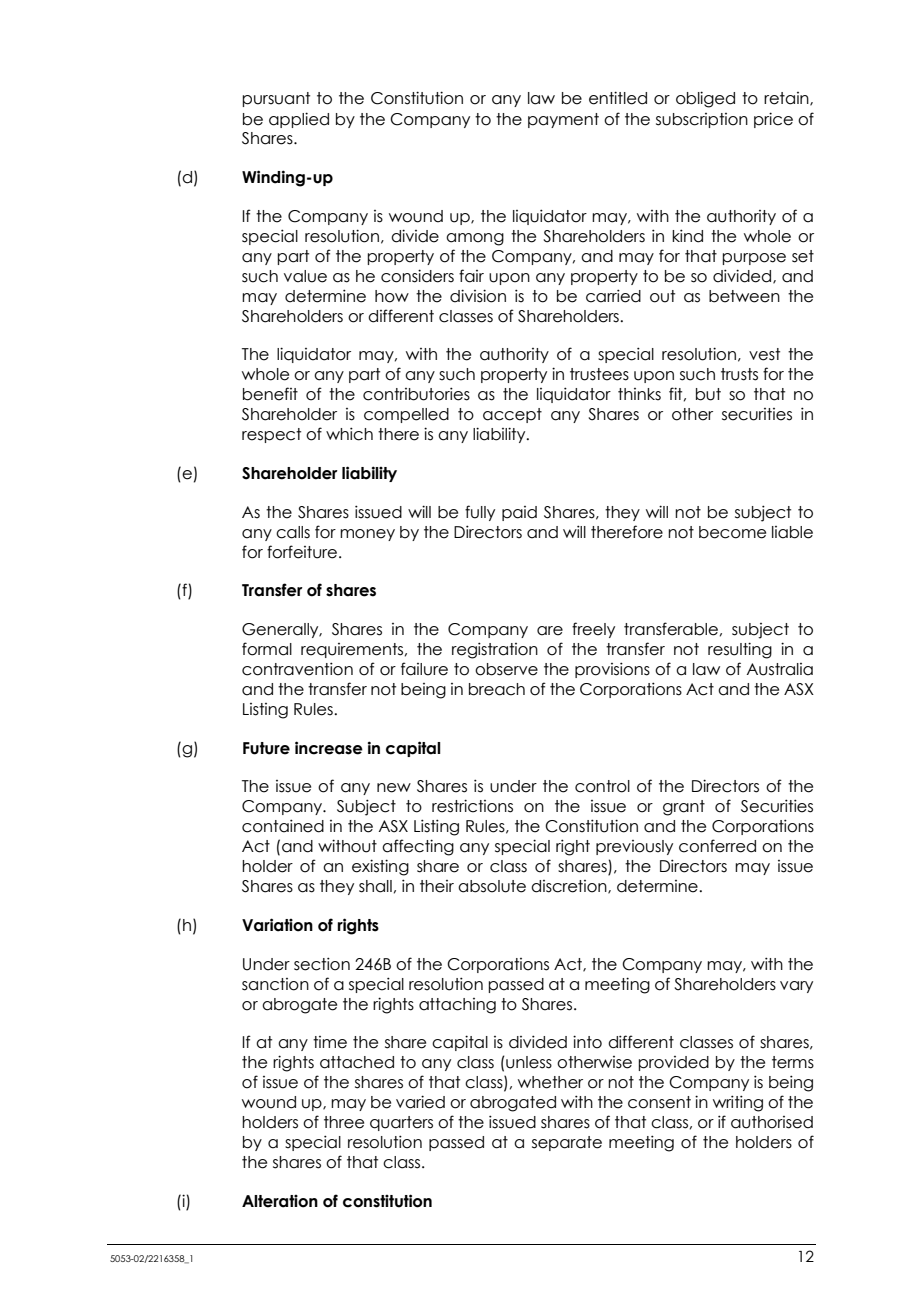  I want to click on payment, so click(563, 120).
